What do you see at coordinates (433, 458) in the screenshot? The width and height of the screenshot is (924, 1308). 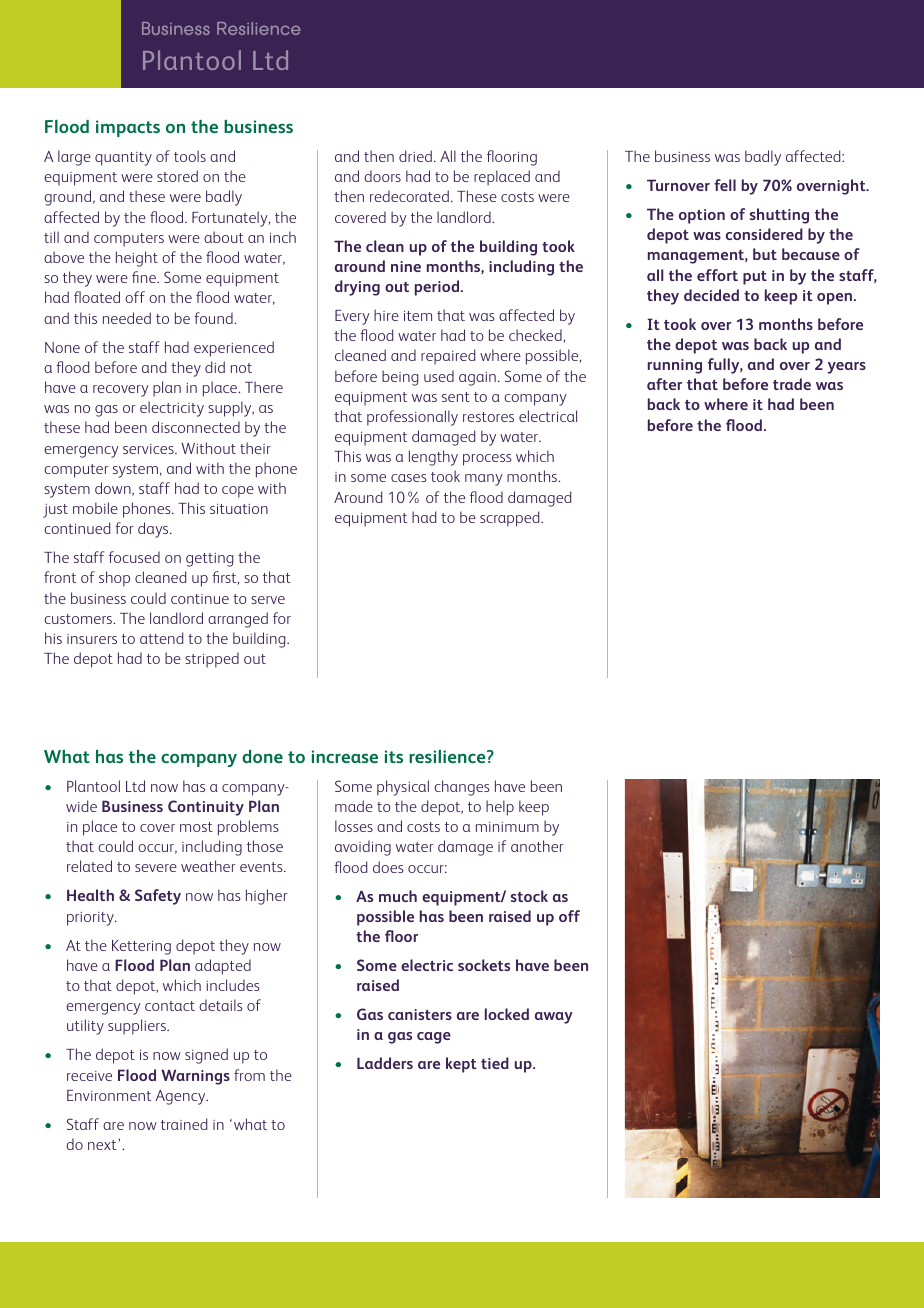 I see `lengthy` at bounding box center [433, 458].
